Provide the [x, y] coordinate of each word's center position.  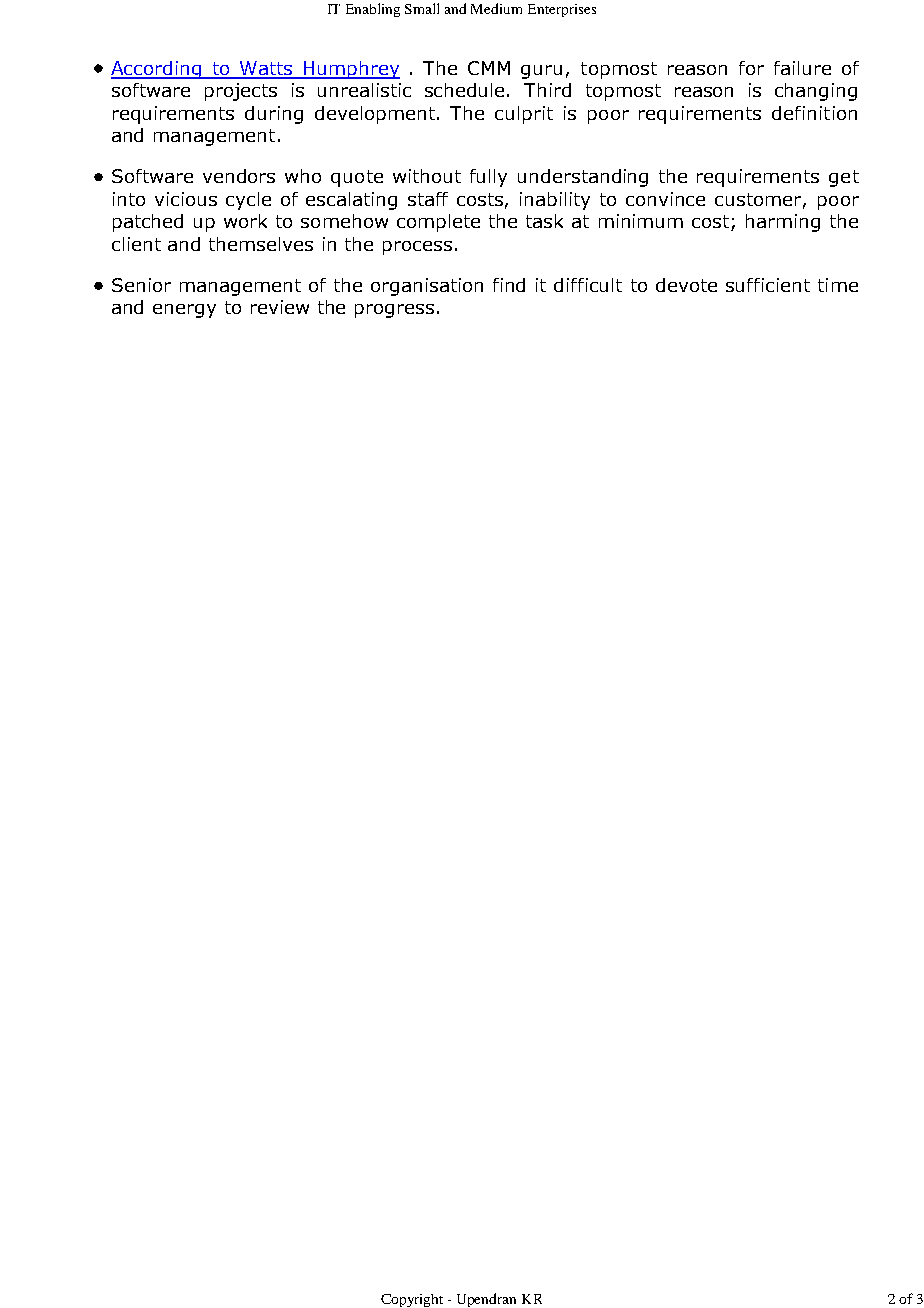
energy [184, 311]
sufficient [768, 285]
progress [394, 311]
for [751, 68]
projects [241, 92]
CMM [489, 68]
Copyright [412, 1300]
